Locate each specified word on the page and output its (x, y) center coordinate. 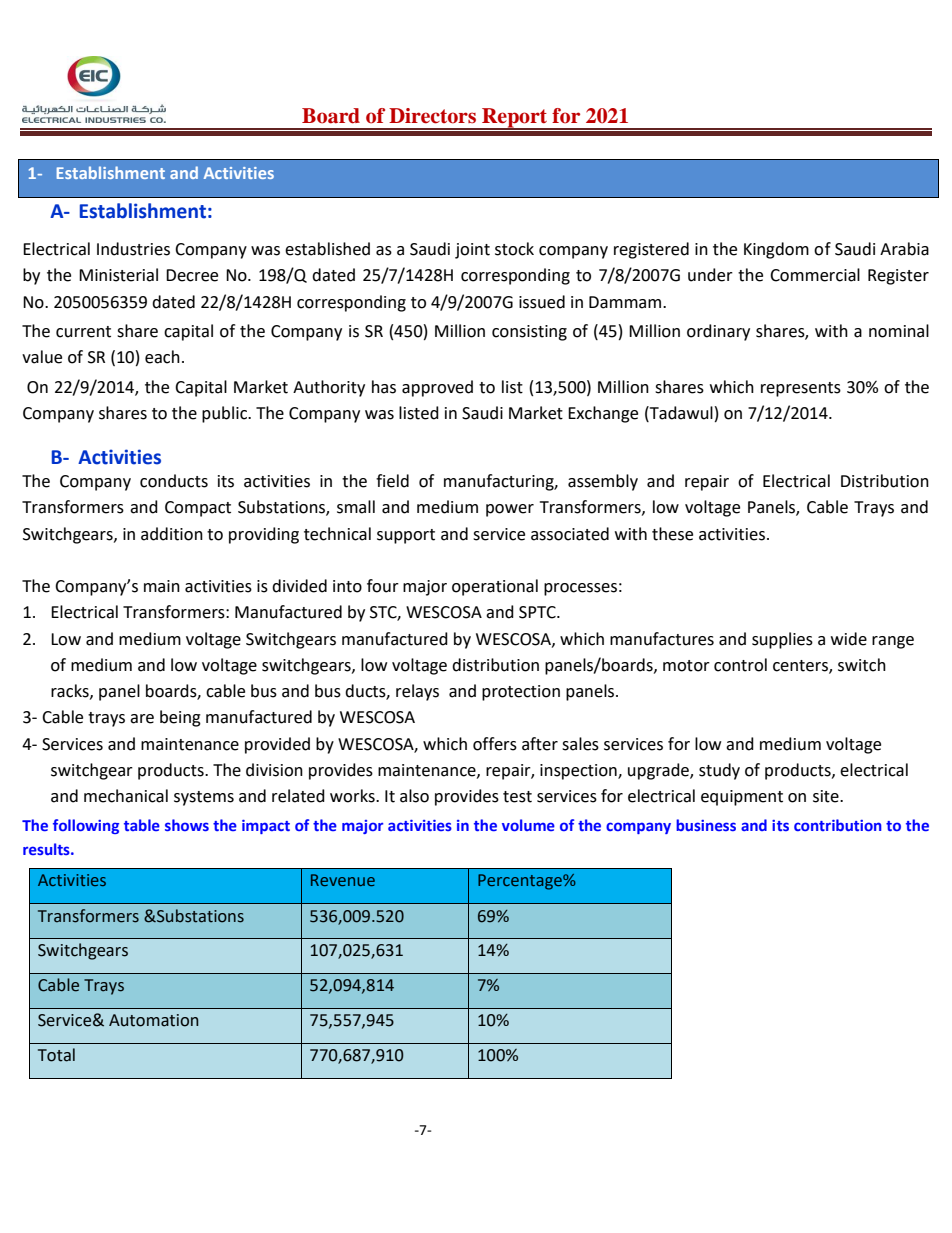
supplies (782, 640)
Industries (133, 249)
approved (437, 388)
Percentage (521, 882)
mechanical (126, 796)
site (827, 796)
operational (495, 587)
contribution (838, 825)
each (162, 357)
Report (515, 118)
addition (172, 534)
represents (801, 389)
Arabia (904, 249)
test (517, 797)
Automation (153, 1020)
